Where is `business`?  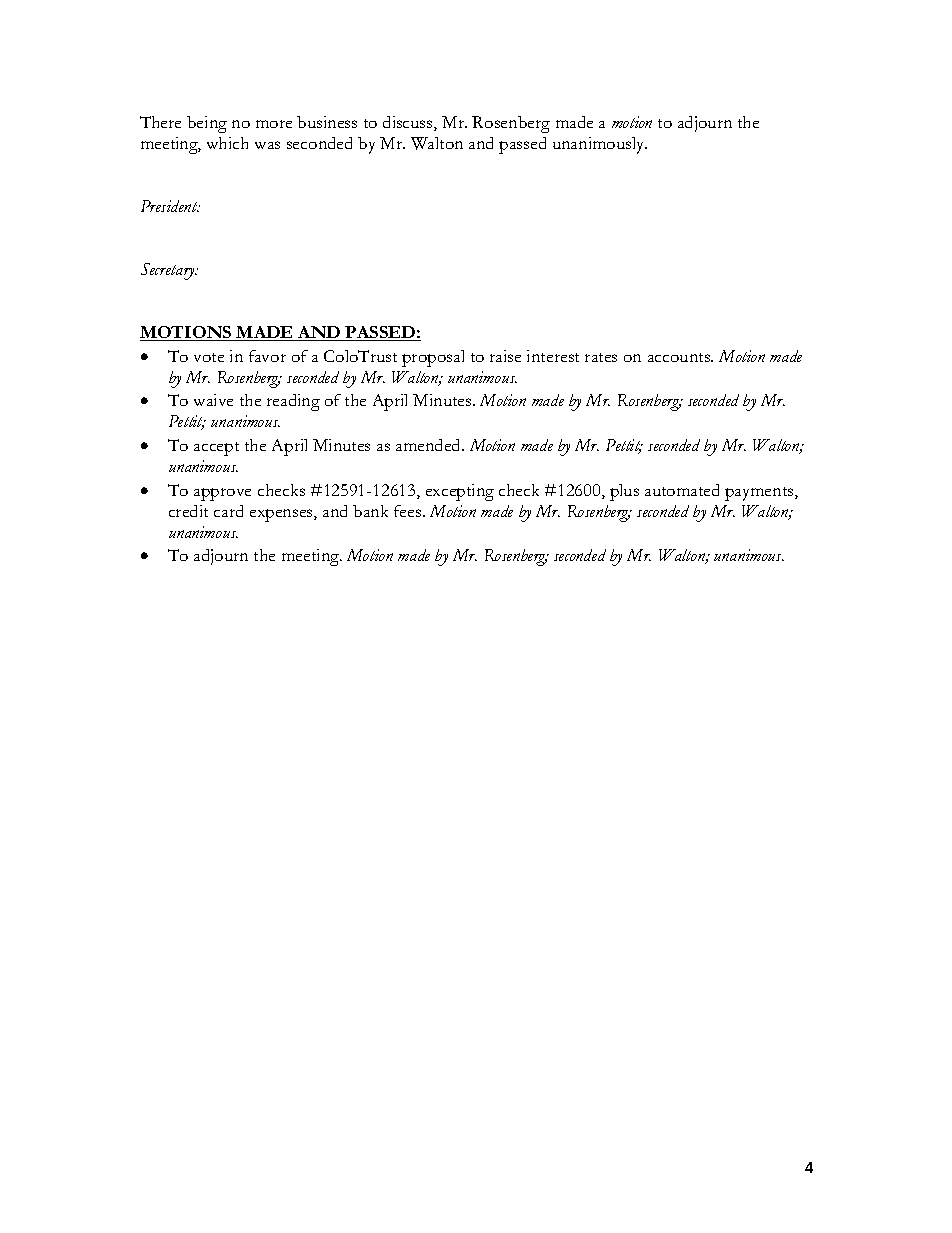
business is located at coordinates (327, 122).
